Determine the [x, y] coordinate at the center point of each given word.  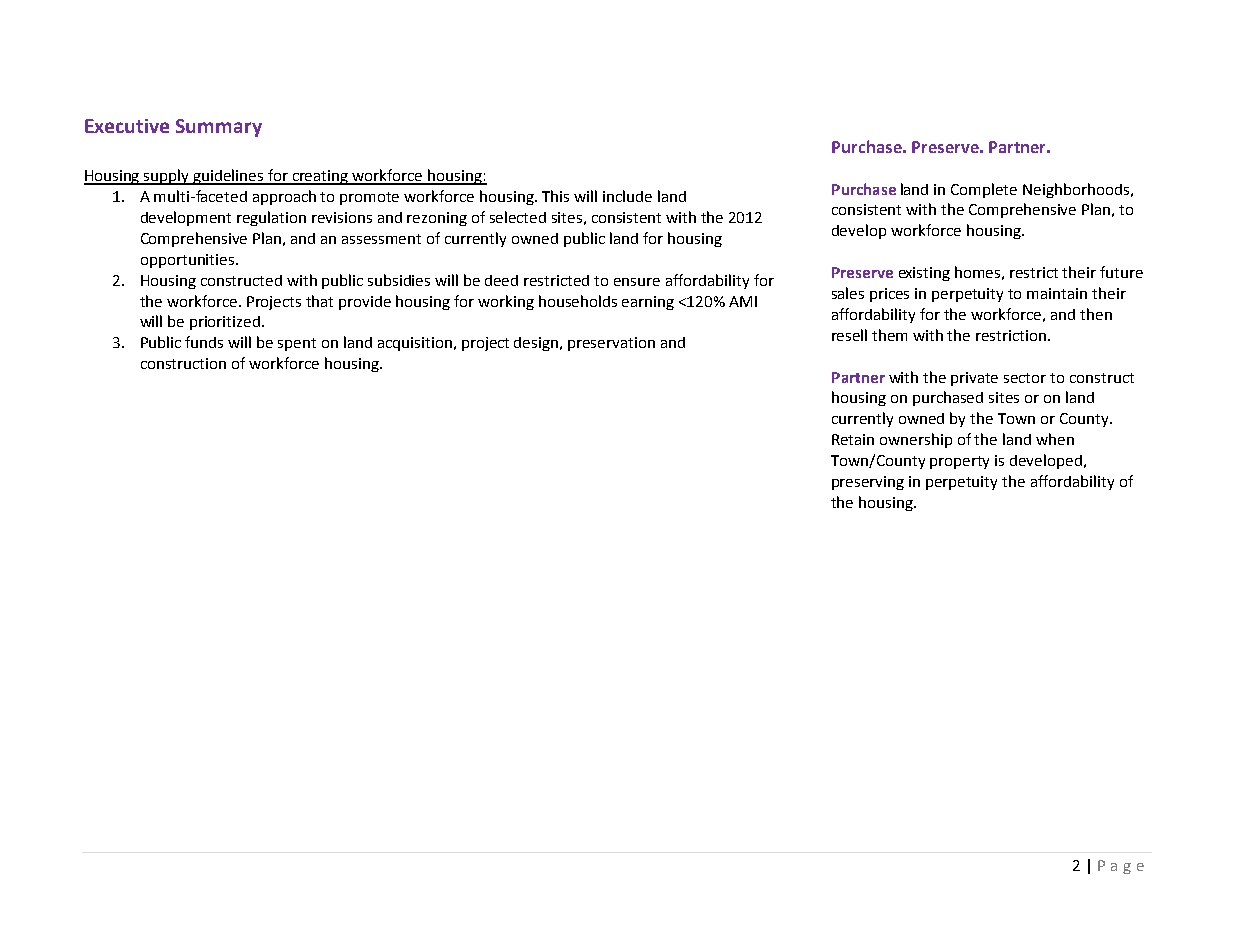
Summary [219, 128]
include [627, 196]
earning [648, 303]
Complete [984, 190]
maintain [1057, 293]
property [959, 462]
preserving [868, 483]
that [319, 301]
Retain [853, 439]
